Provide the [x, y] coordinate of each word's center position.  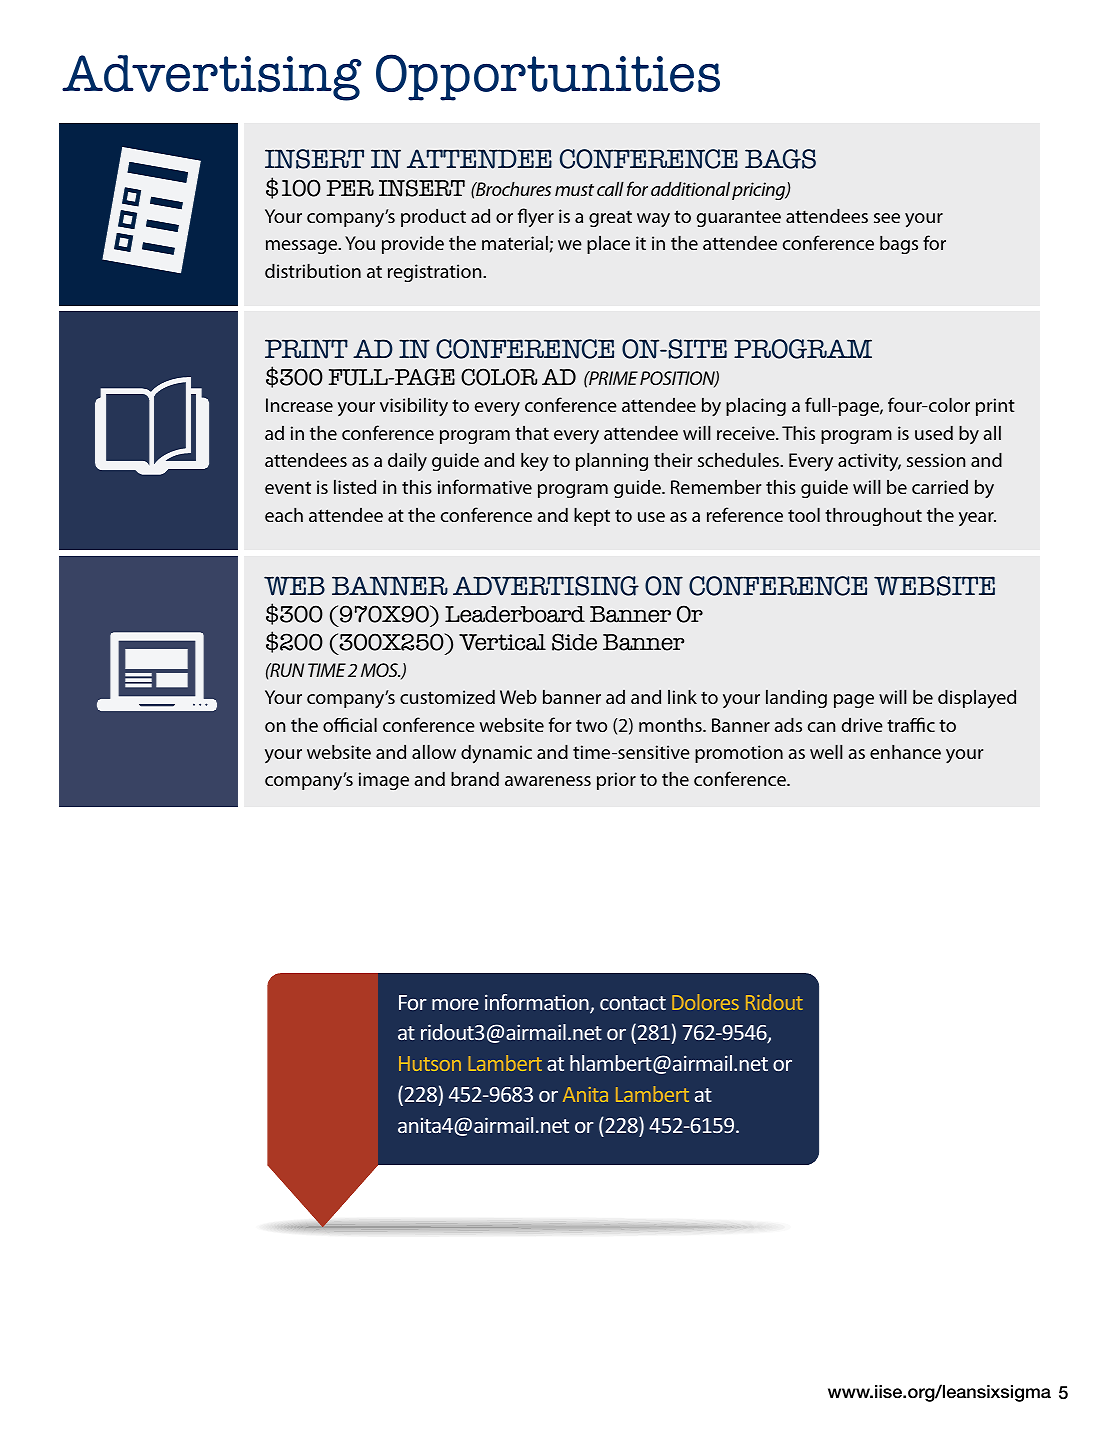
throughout [873, 517]
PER [350, 188]
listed [355, 487]
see [887, 218]
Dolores [705, 1002]
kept [592, 517]
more [455, 1004]
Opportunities [548, 77]
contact [633, 1003]
